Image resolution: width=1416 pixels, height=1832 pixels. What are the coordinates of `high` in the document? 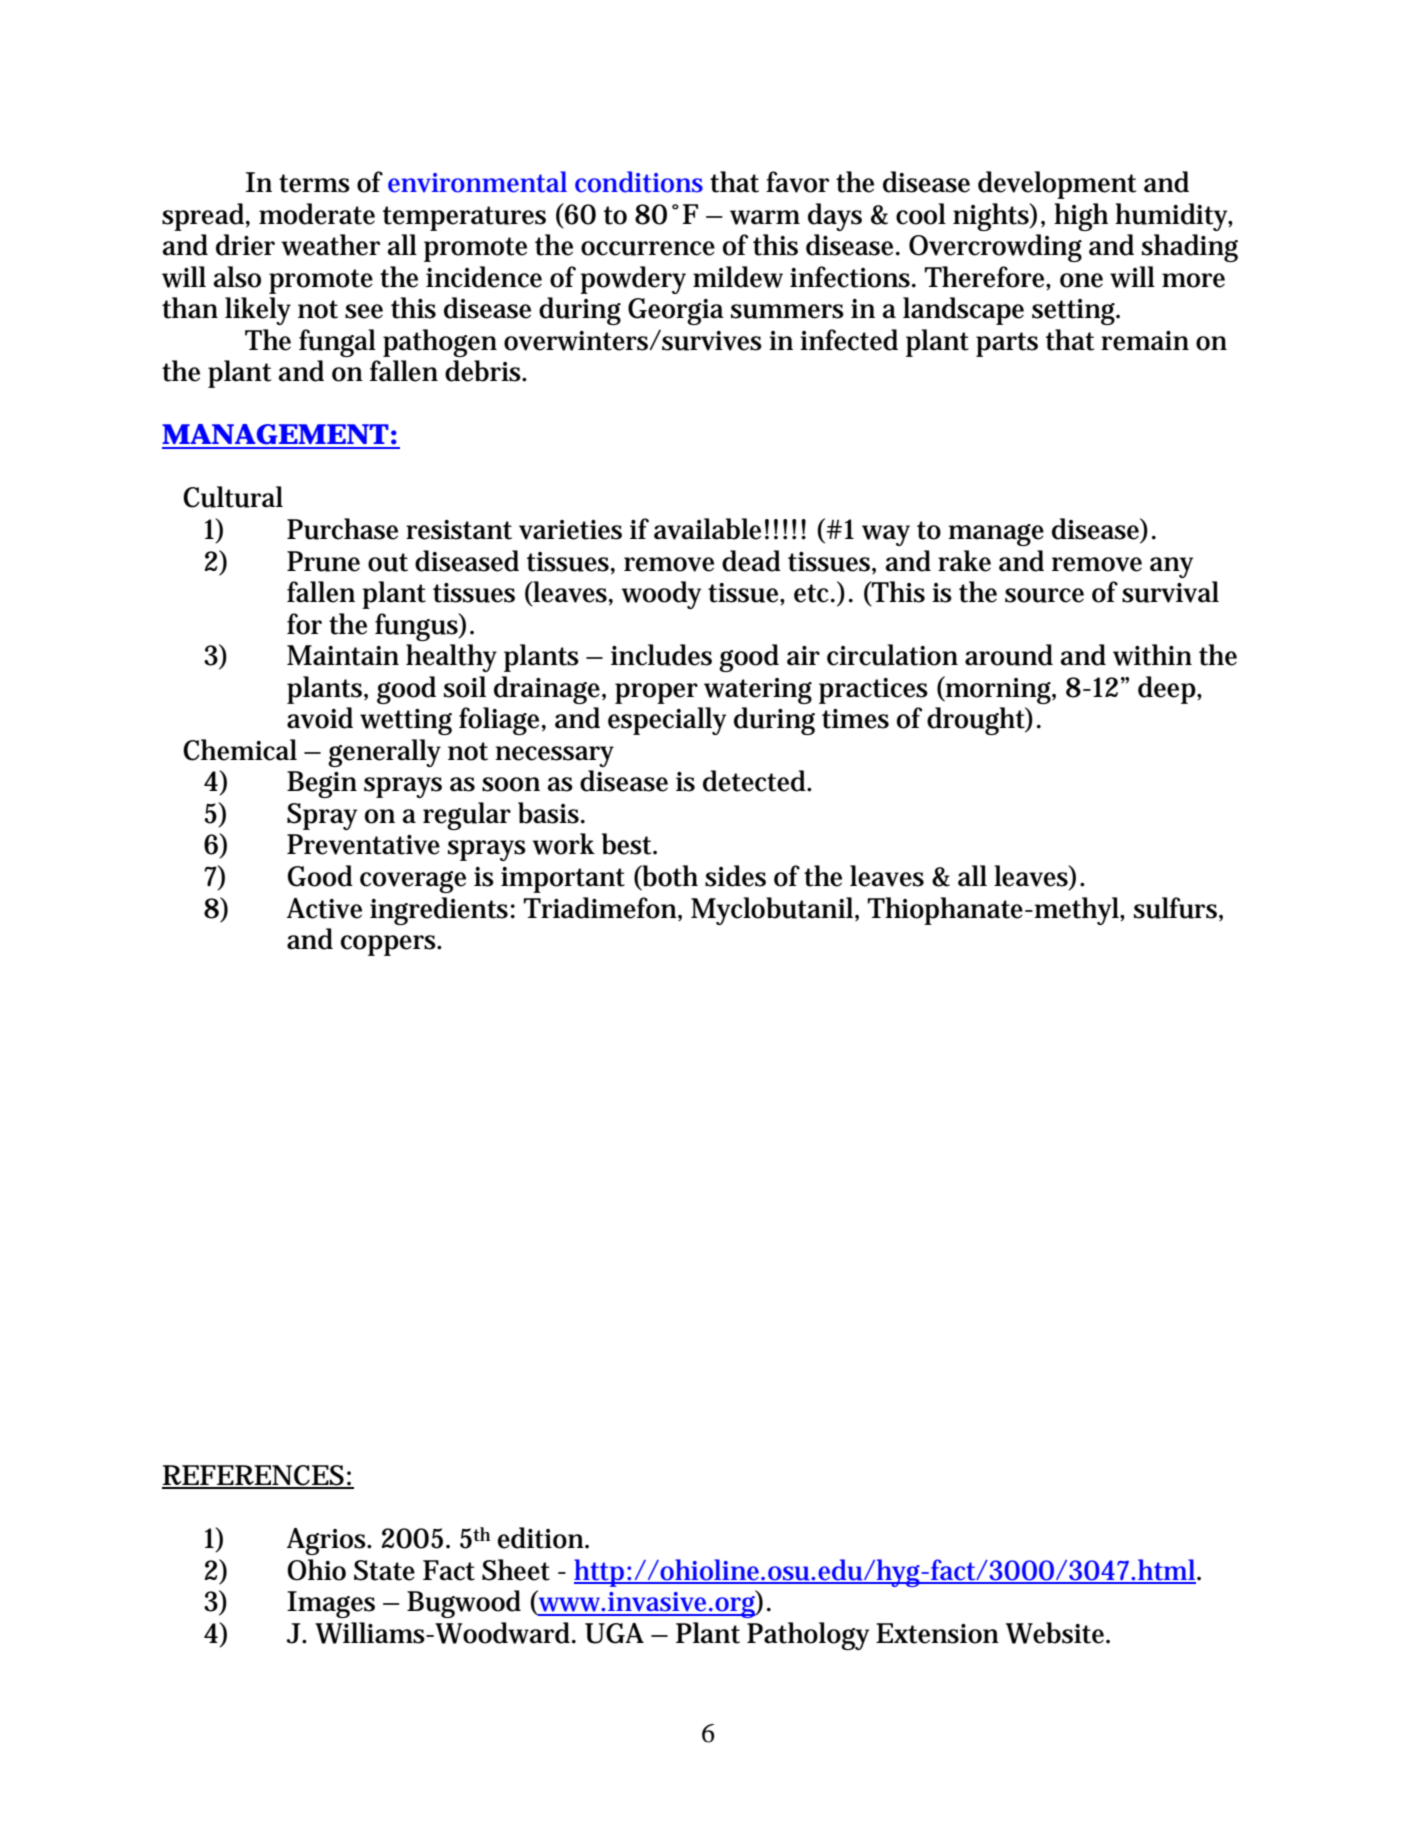 It's located at (1081, 217).
